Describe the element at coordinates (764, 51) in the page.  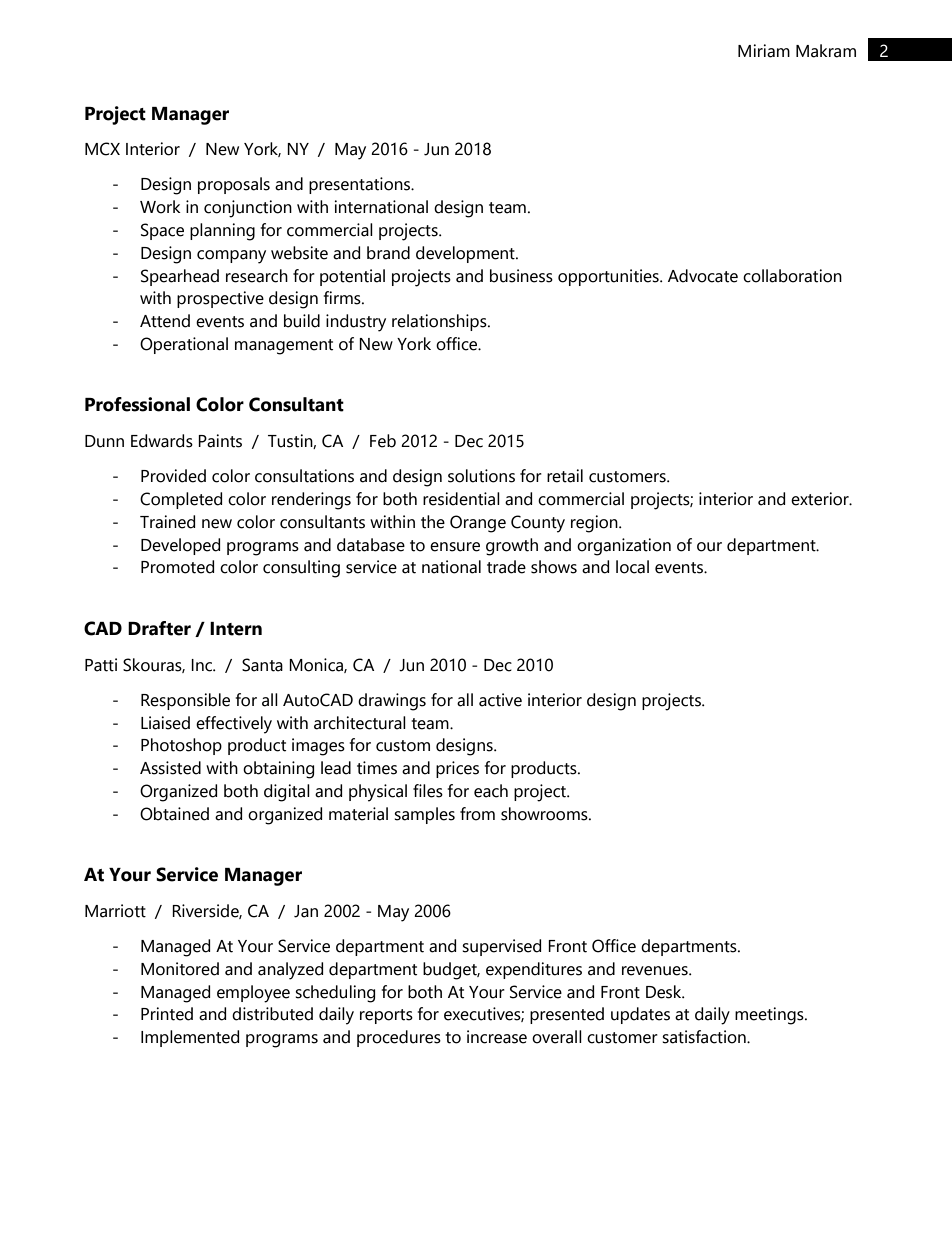
I see `Miriam` at that location.
